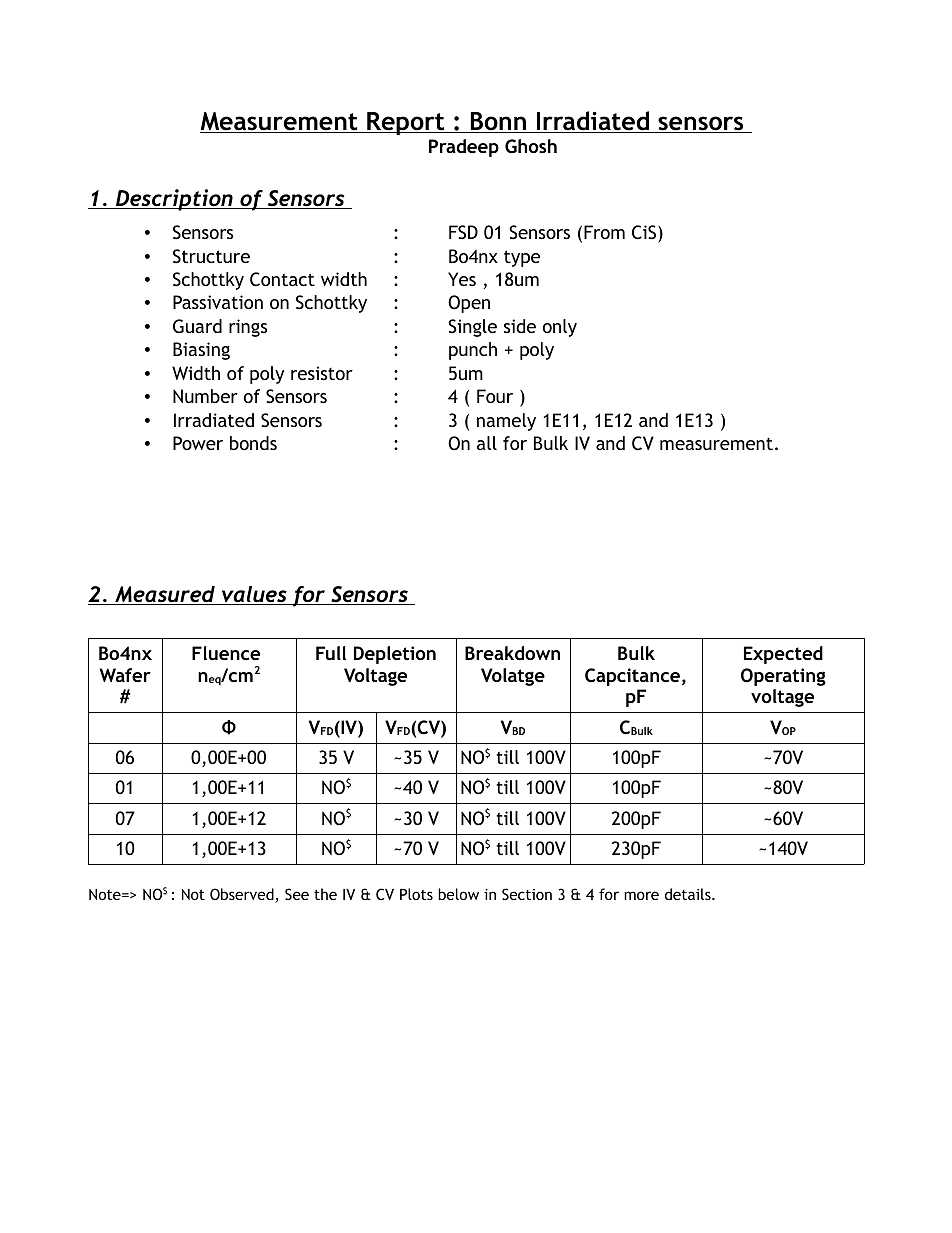  What do you see at coordinates (512, 653) in the screenshot?
I see `Breakdown` at bounding box center [512, 653].
